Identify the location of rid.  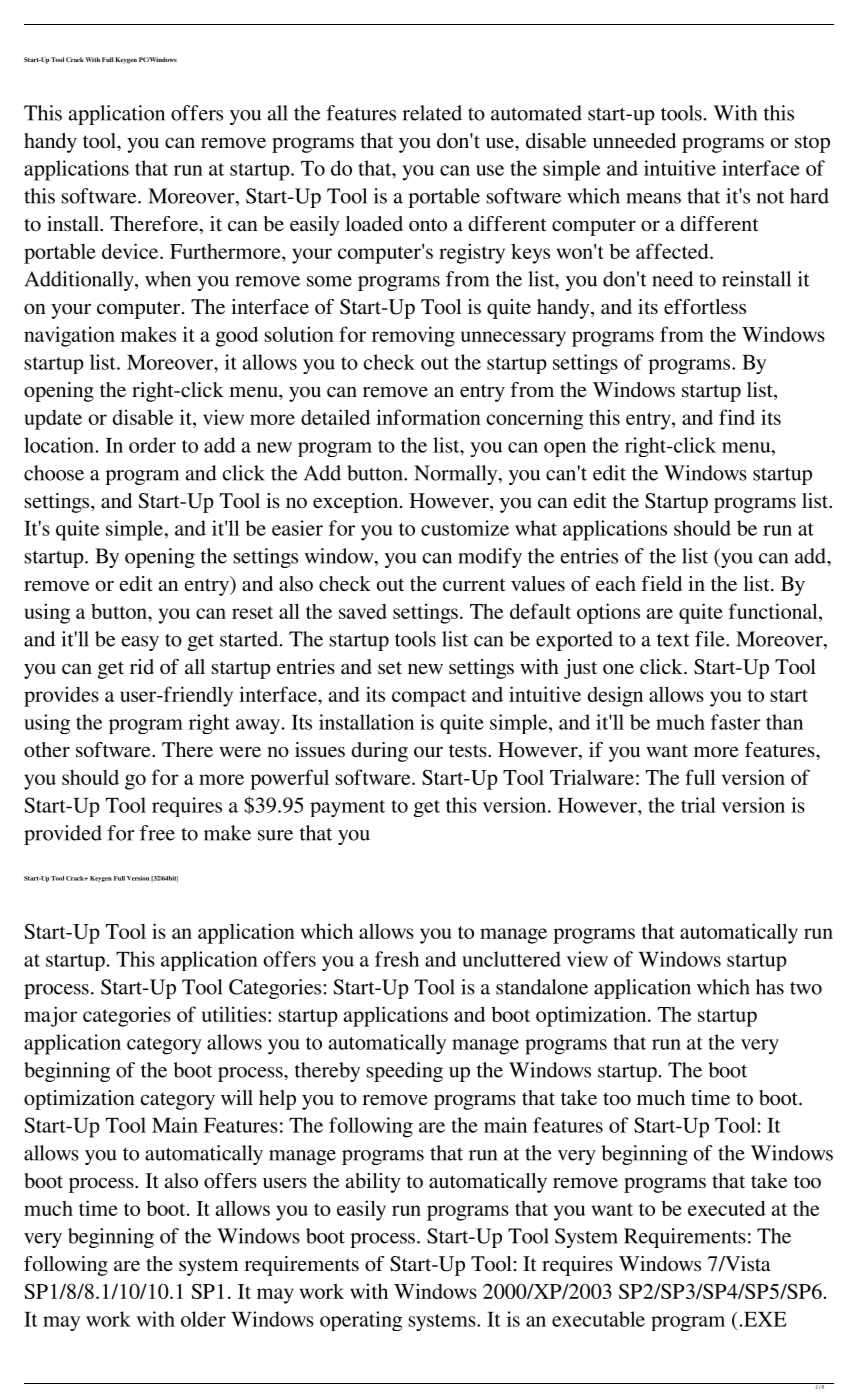
(142, 666).
